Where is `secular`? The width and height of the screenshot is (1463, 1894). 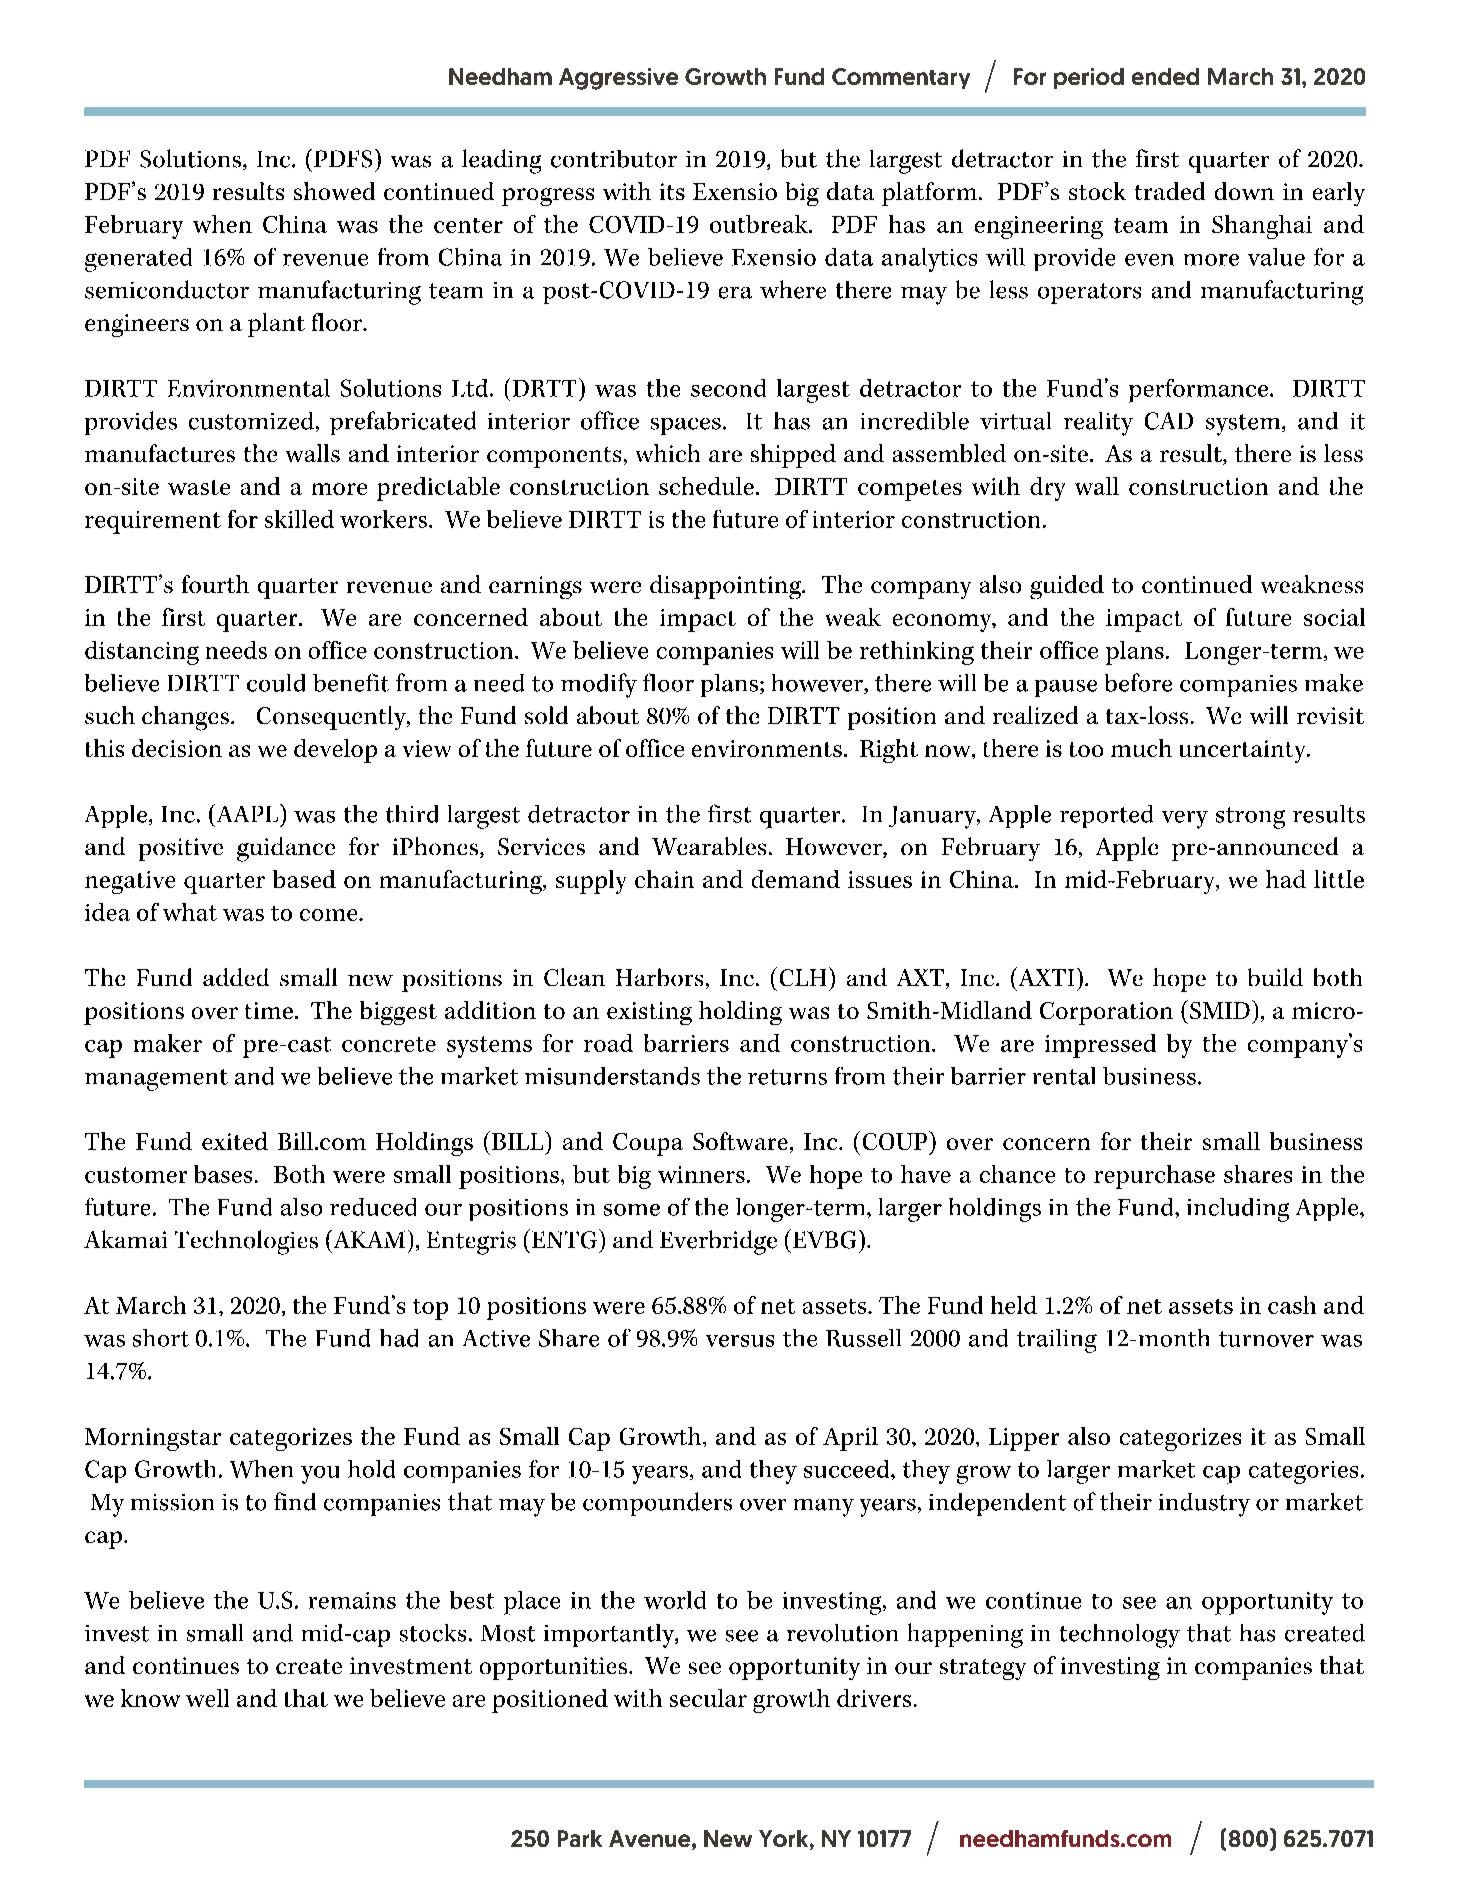
secular is located at coordinates (708, 1698).
